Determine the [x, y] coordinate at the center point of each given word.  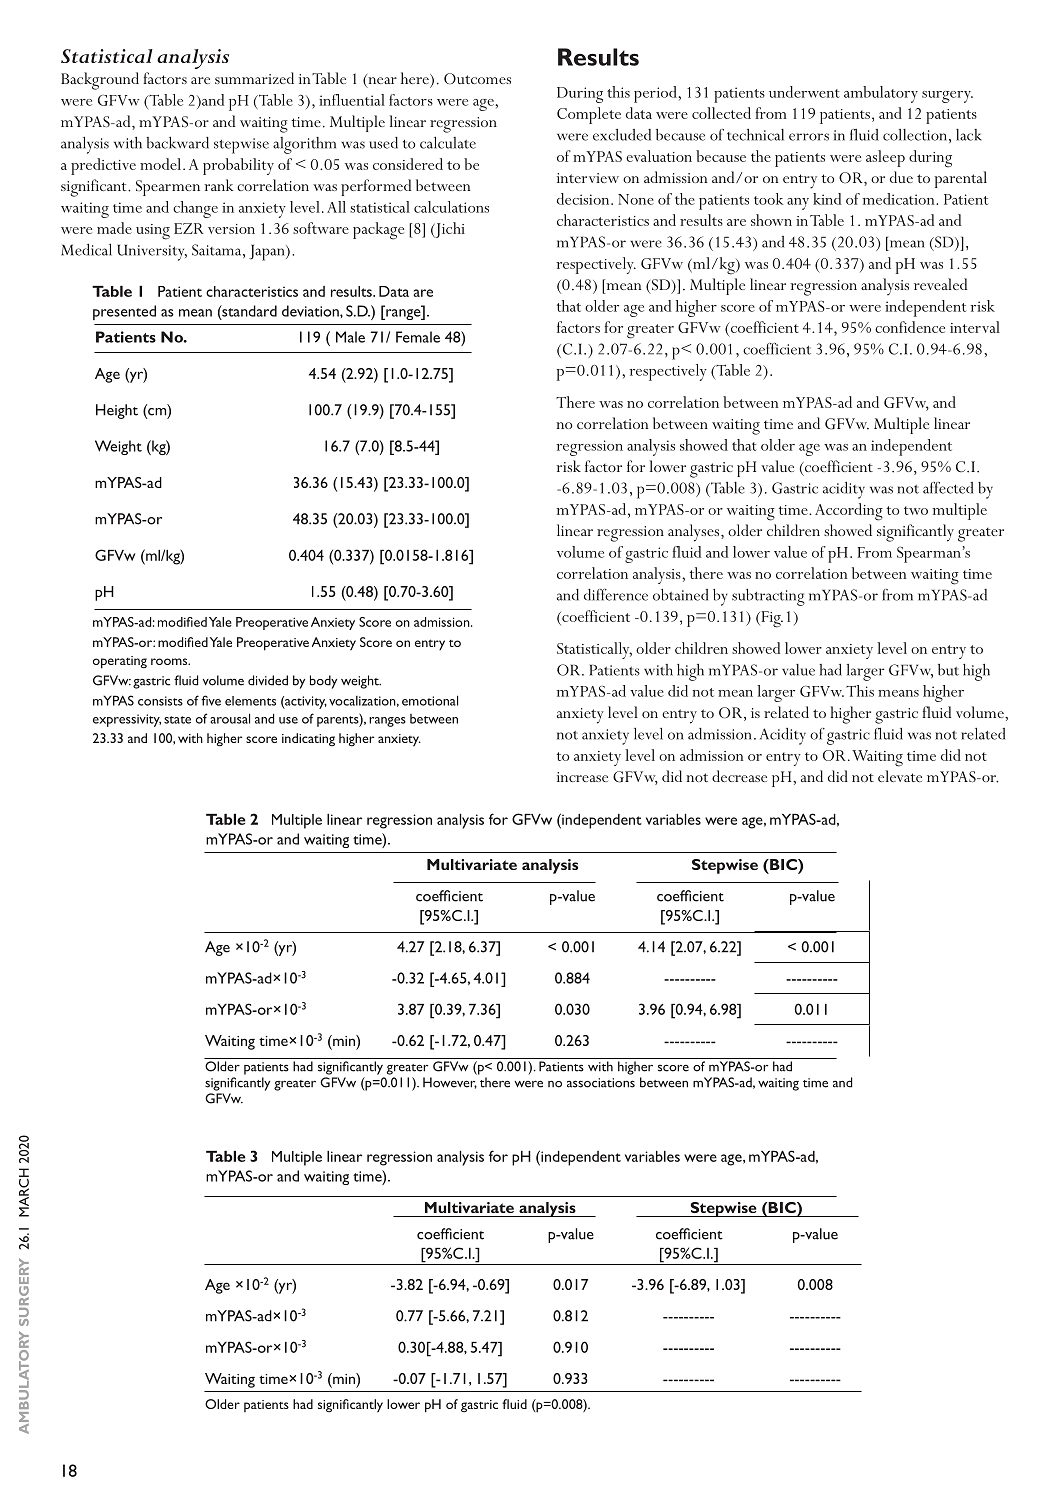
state [177, 720]
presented [124, 312]
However [450, 1083]
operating [120, 662]
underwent [804, 92]
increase [582, 777]
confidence [910, 327]
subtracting [768, 597]
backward [177, 143]
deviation [311, 311]
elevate [900, 776]
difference [616, 595]
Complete [589, 115]
